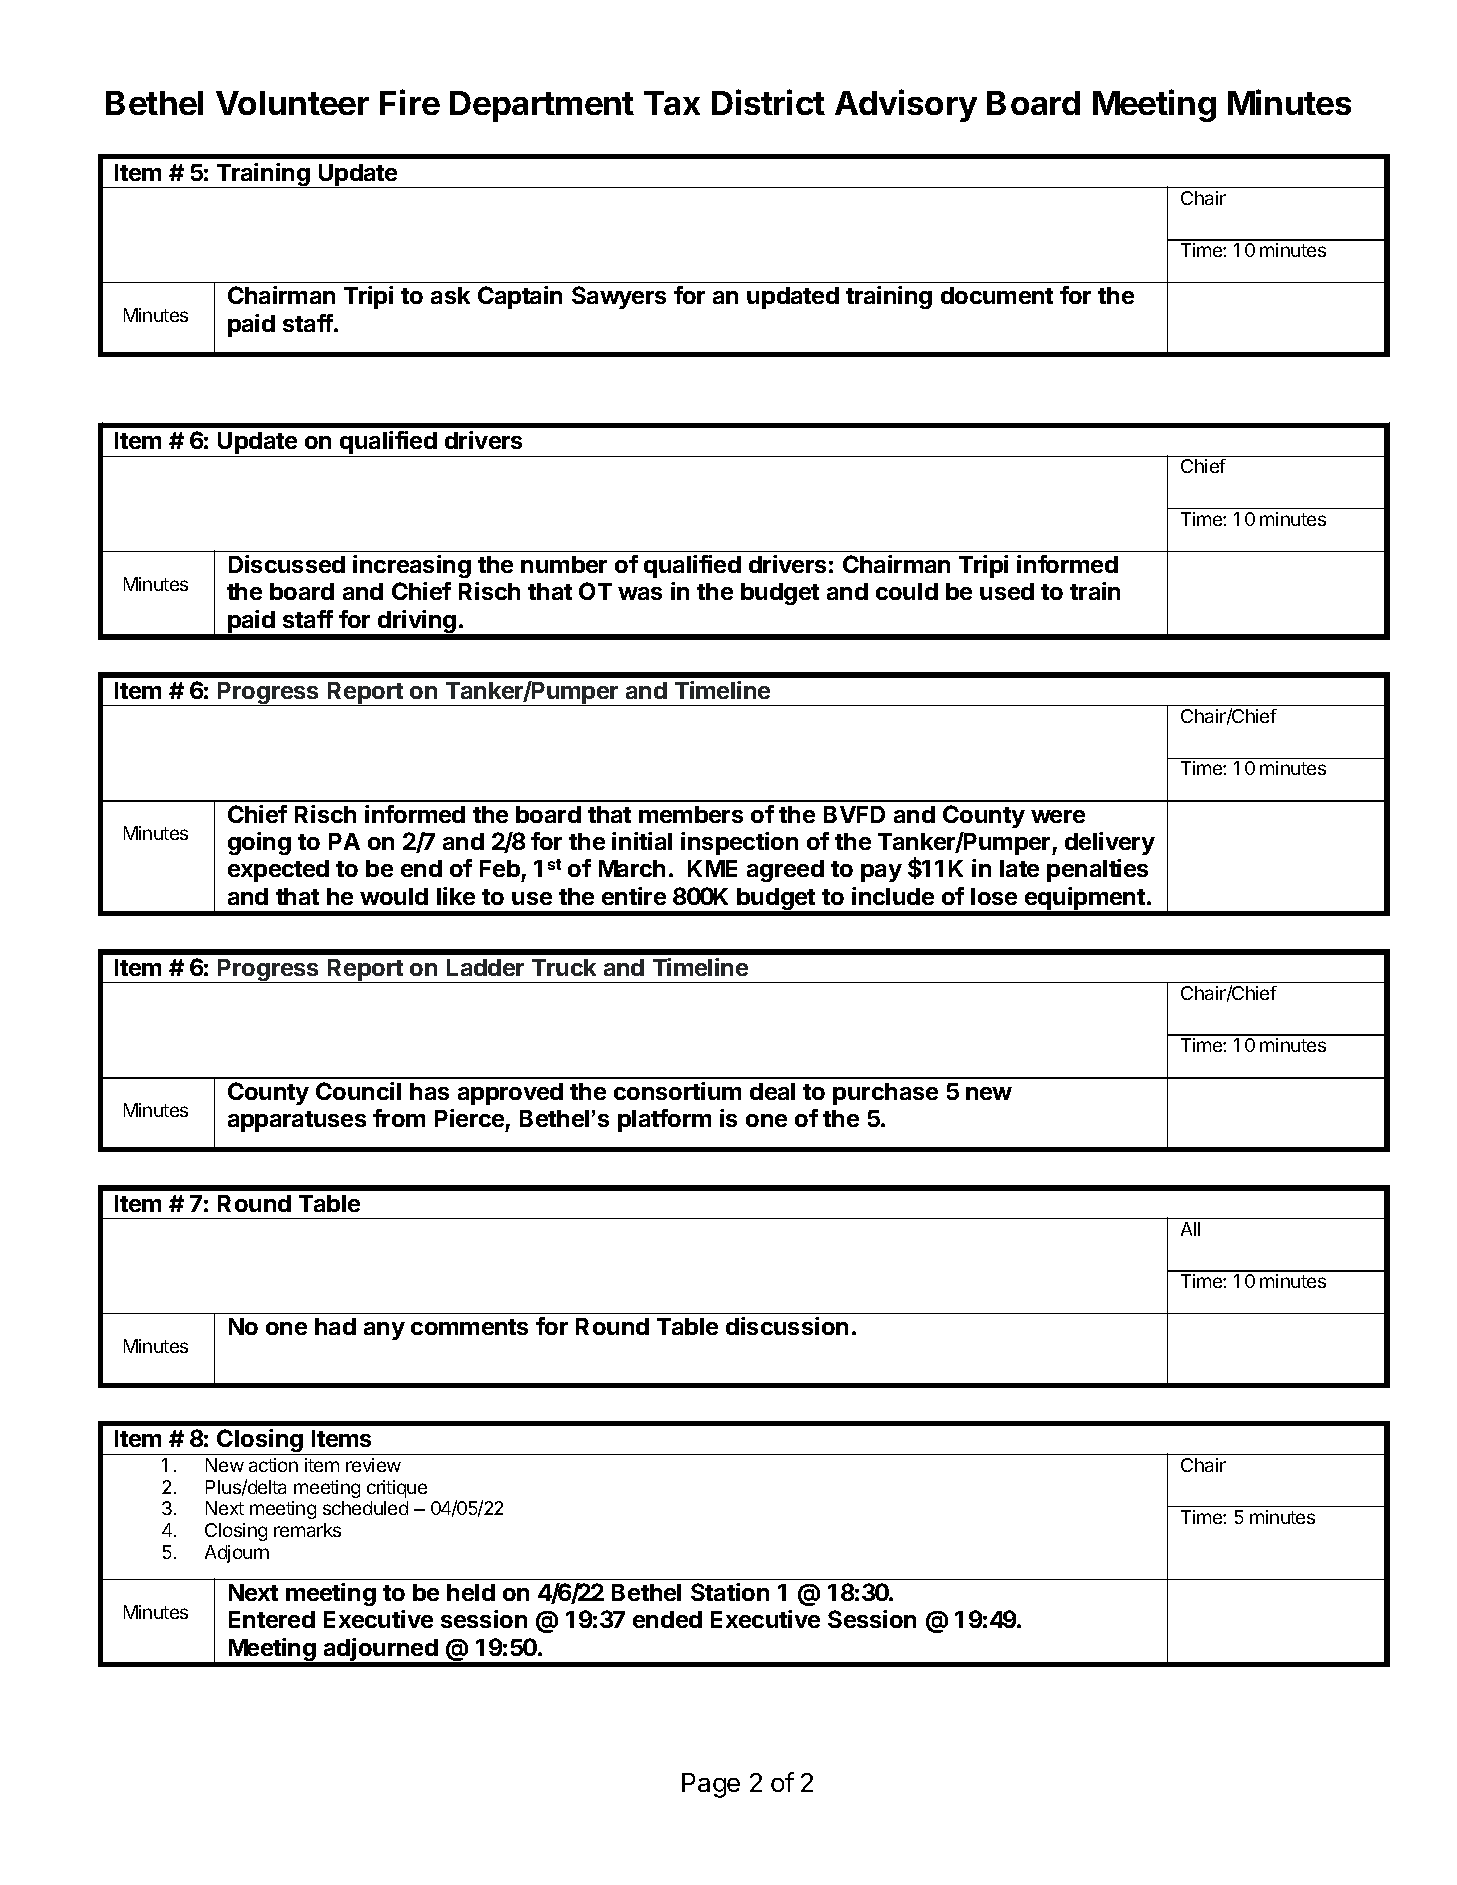 The height and width of the screenshot is (1885, 1457). What do you see at coordinates (768, 102) in the screenshot?
I see `District` at bounding box center [768, 102].
